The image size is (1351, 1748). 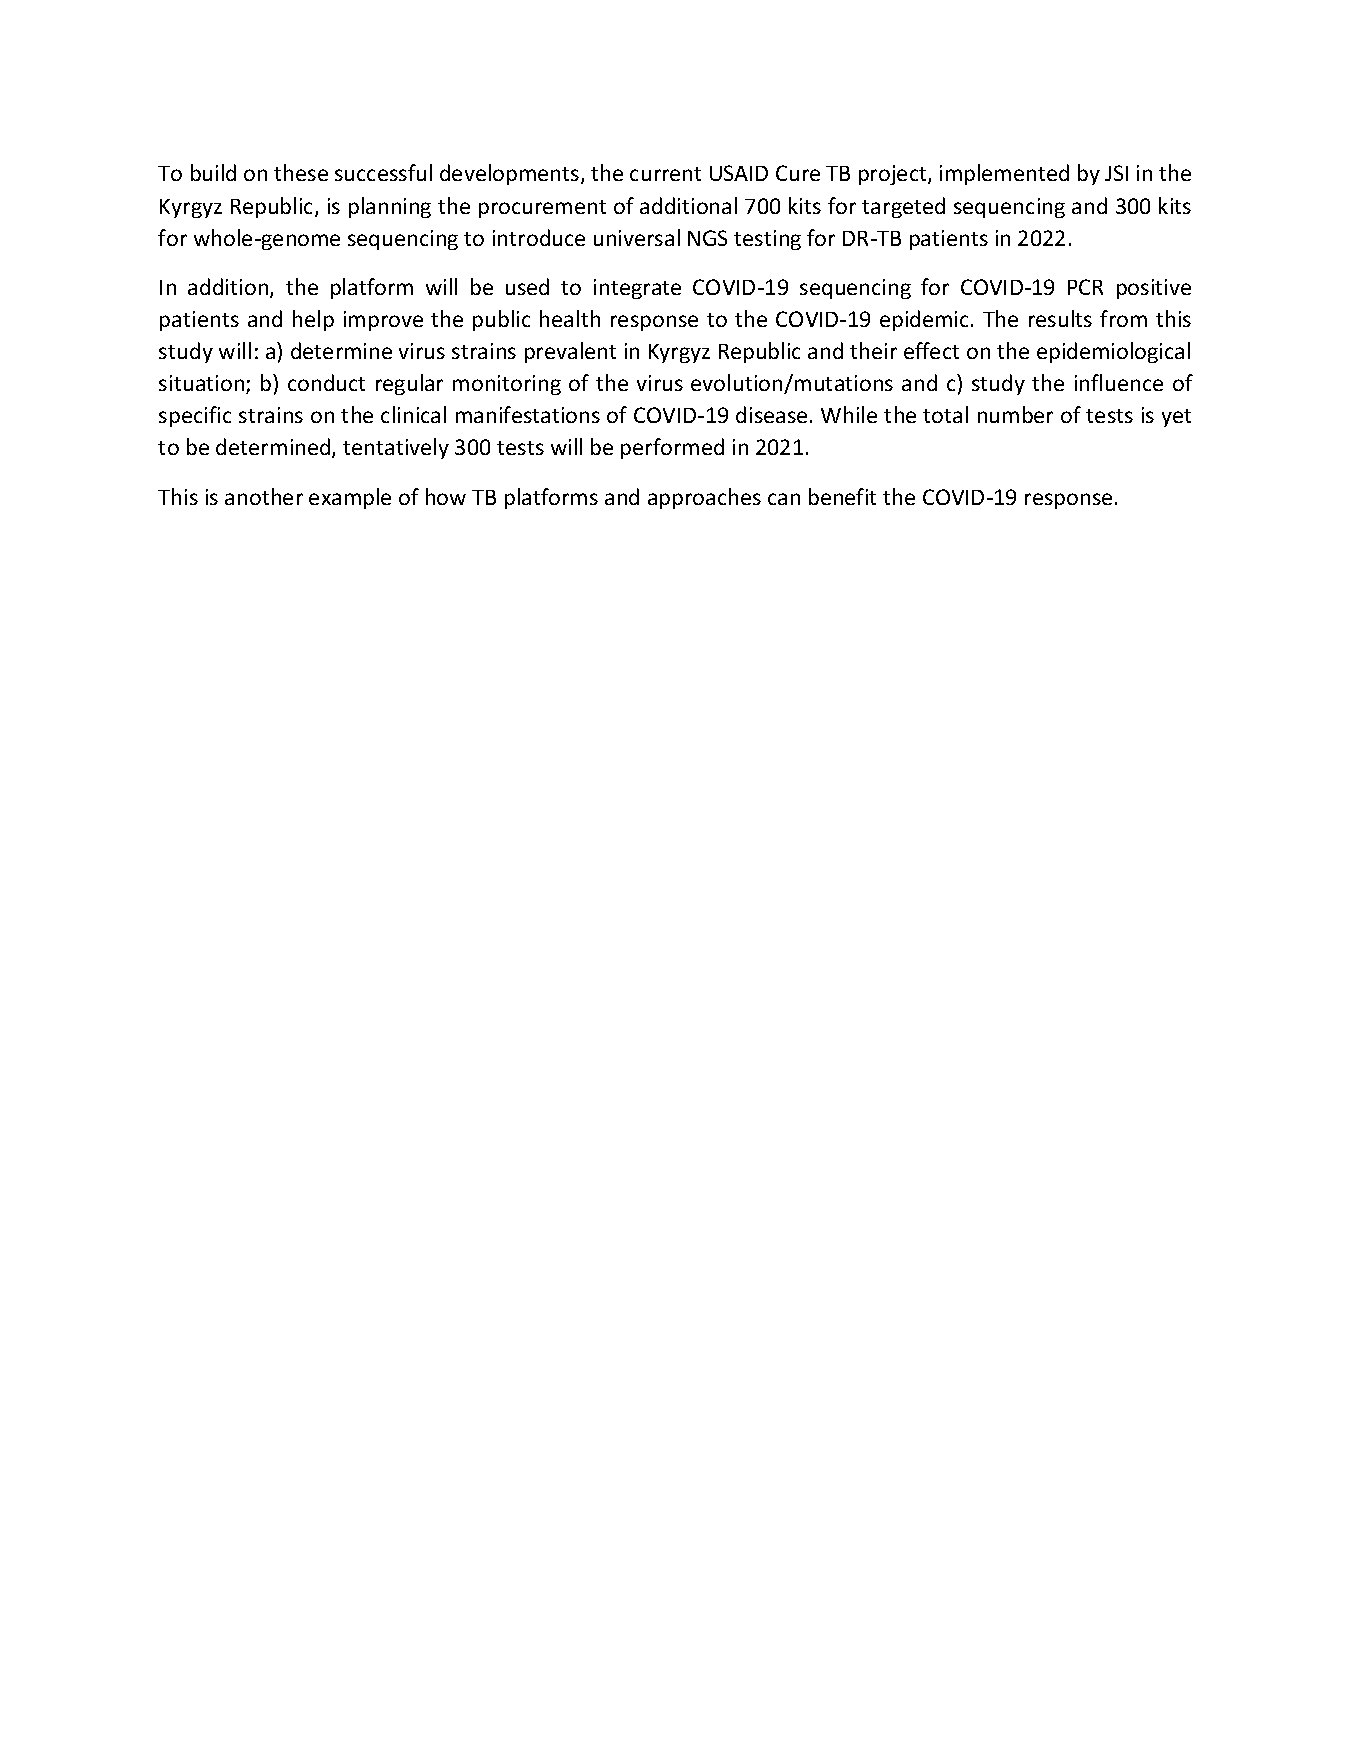 What do you see at coordinates (665, 174) in the image?
I see `current` at bounding box center [665, 174].
